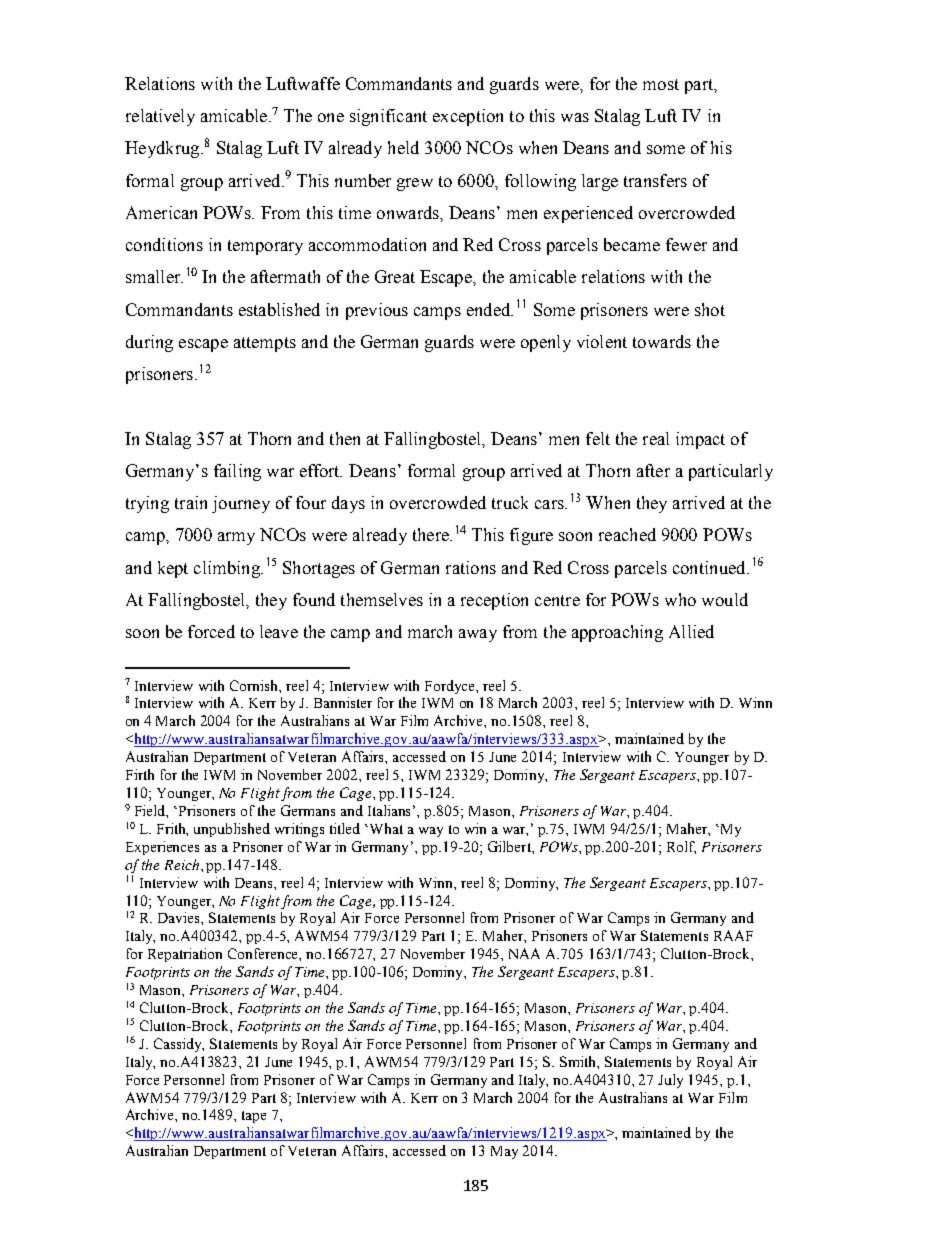  I want to click on exception, so click(468, 117).
